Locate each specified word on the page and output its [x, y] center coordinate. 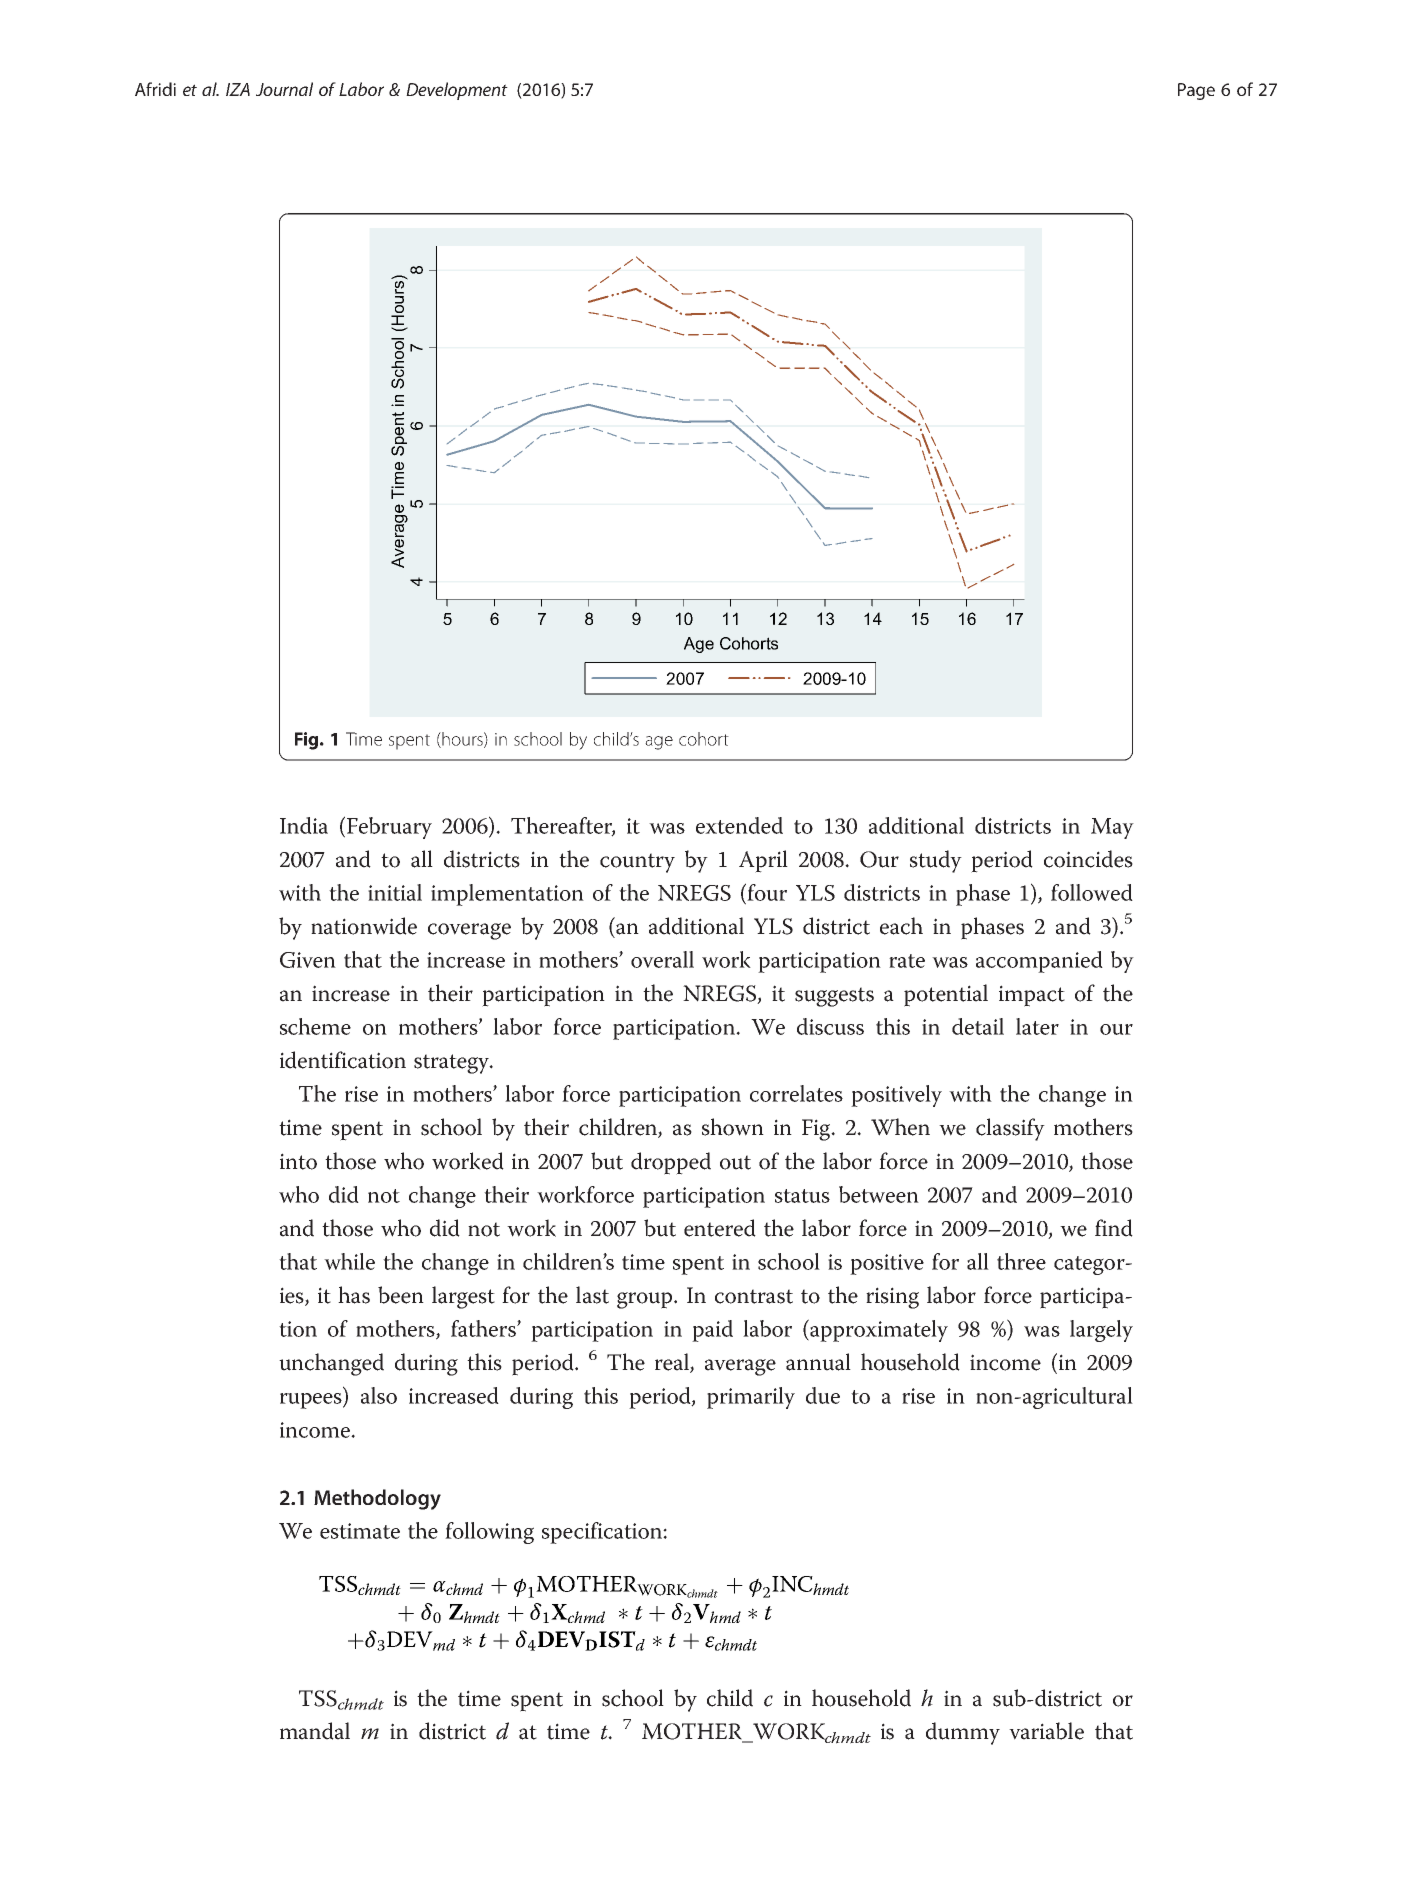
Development [457, 91]
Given [308, 960]
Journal [284, 89]
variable [1046, 1731]
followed [1092, 892]
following [489, 1533]
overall [662, 959]
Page [1196, 91]
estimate [360, 1531]
